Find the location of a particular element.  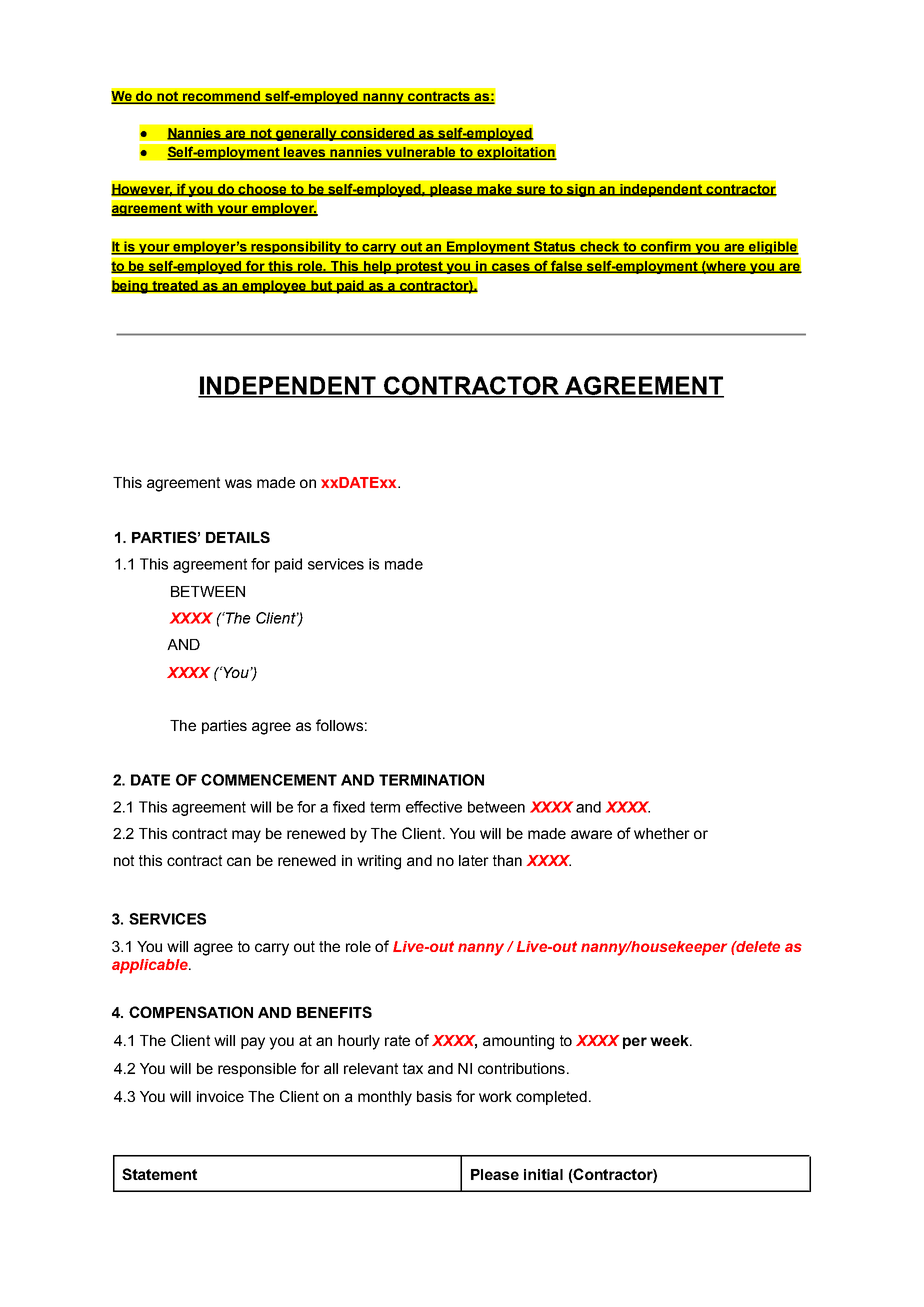

COMMENCEMENT is located at coordinates (269, 780).
